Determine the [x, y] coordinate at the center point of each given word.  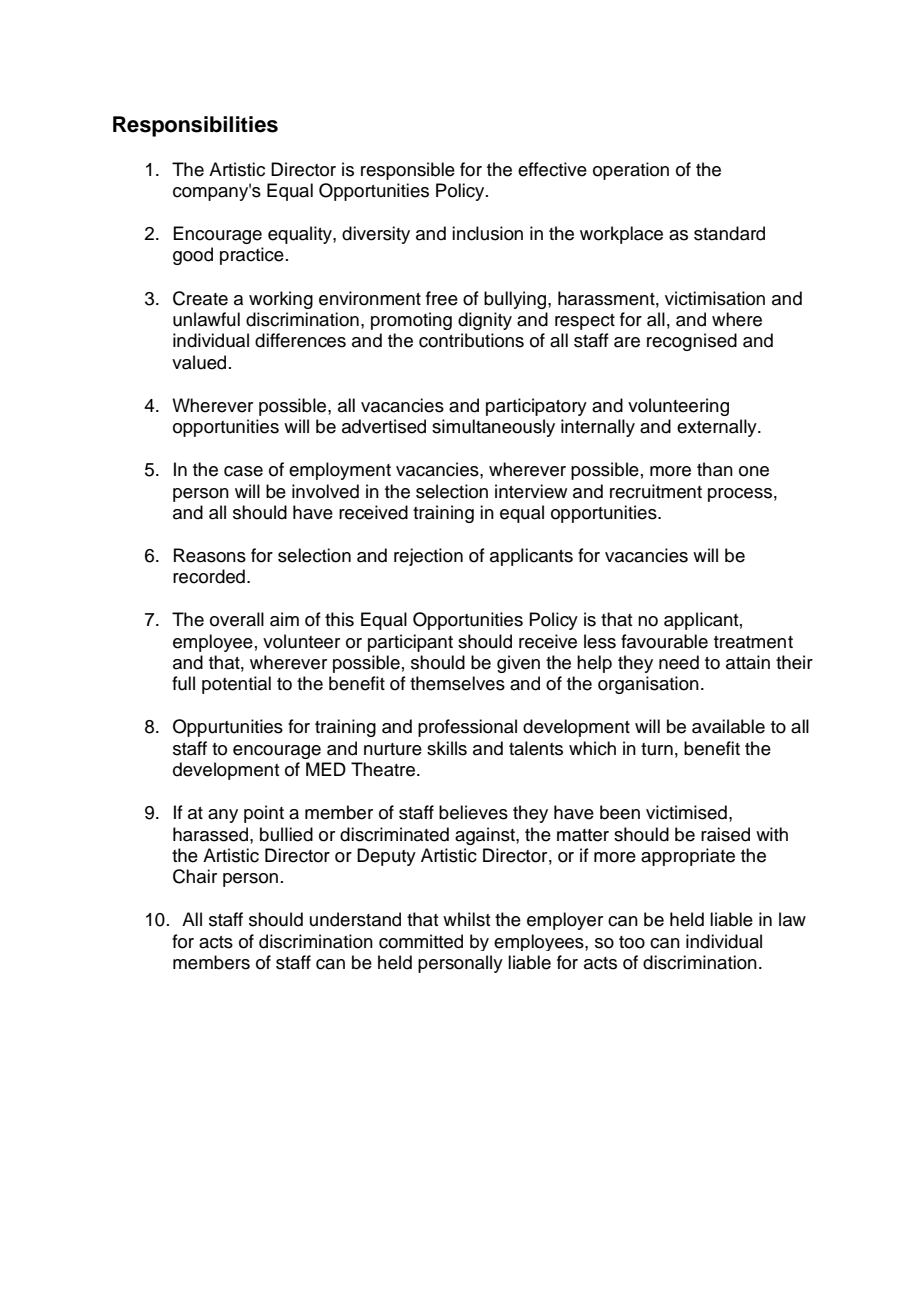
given [518, 664]
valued [199, 362]
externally [718, 428]
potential [236, 685]
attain [748, 662]
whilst [466, 919]
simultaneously [493, 428]
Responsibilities [195, 126]
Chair [195, 876]
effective [552, 169]
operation [631, 171]
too [632, 942]
